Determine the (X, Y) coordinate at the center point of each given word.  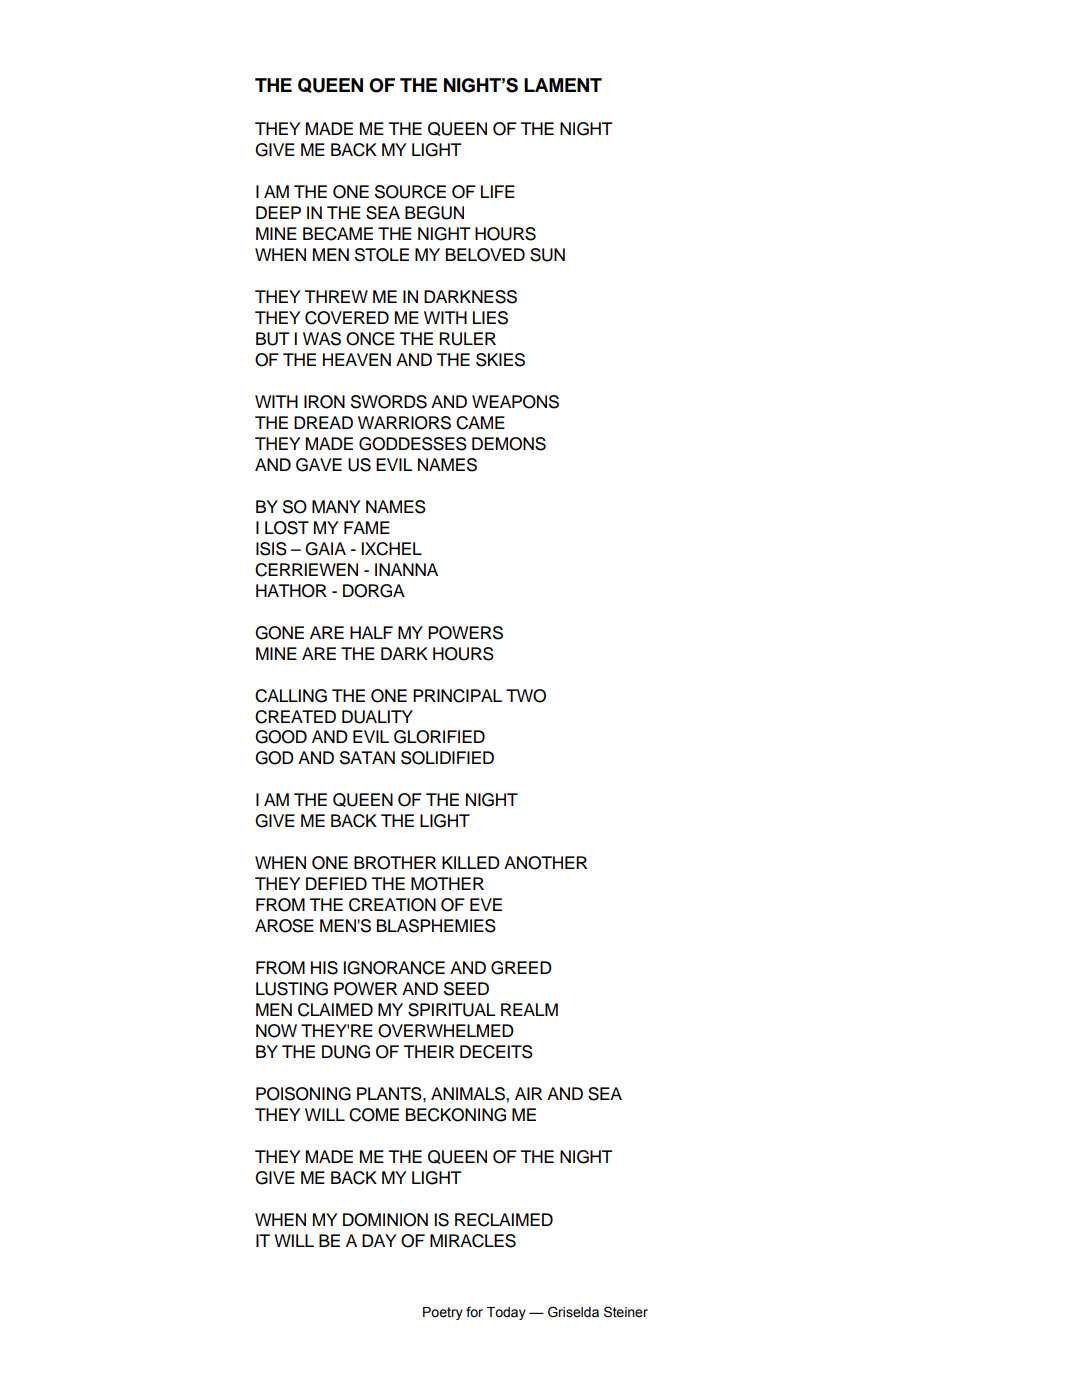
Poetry (443, 1313)
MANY (336, 506)
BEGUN (434, 213)
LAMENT (563, 85)
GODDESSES (413, 444)
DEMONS (509, 444)
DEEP (278, 212)
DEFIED (336, 883)
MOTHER (447, 884)
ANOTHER (545, 863)
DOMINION (385, 1220)
